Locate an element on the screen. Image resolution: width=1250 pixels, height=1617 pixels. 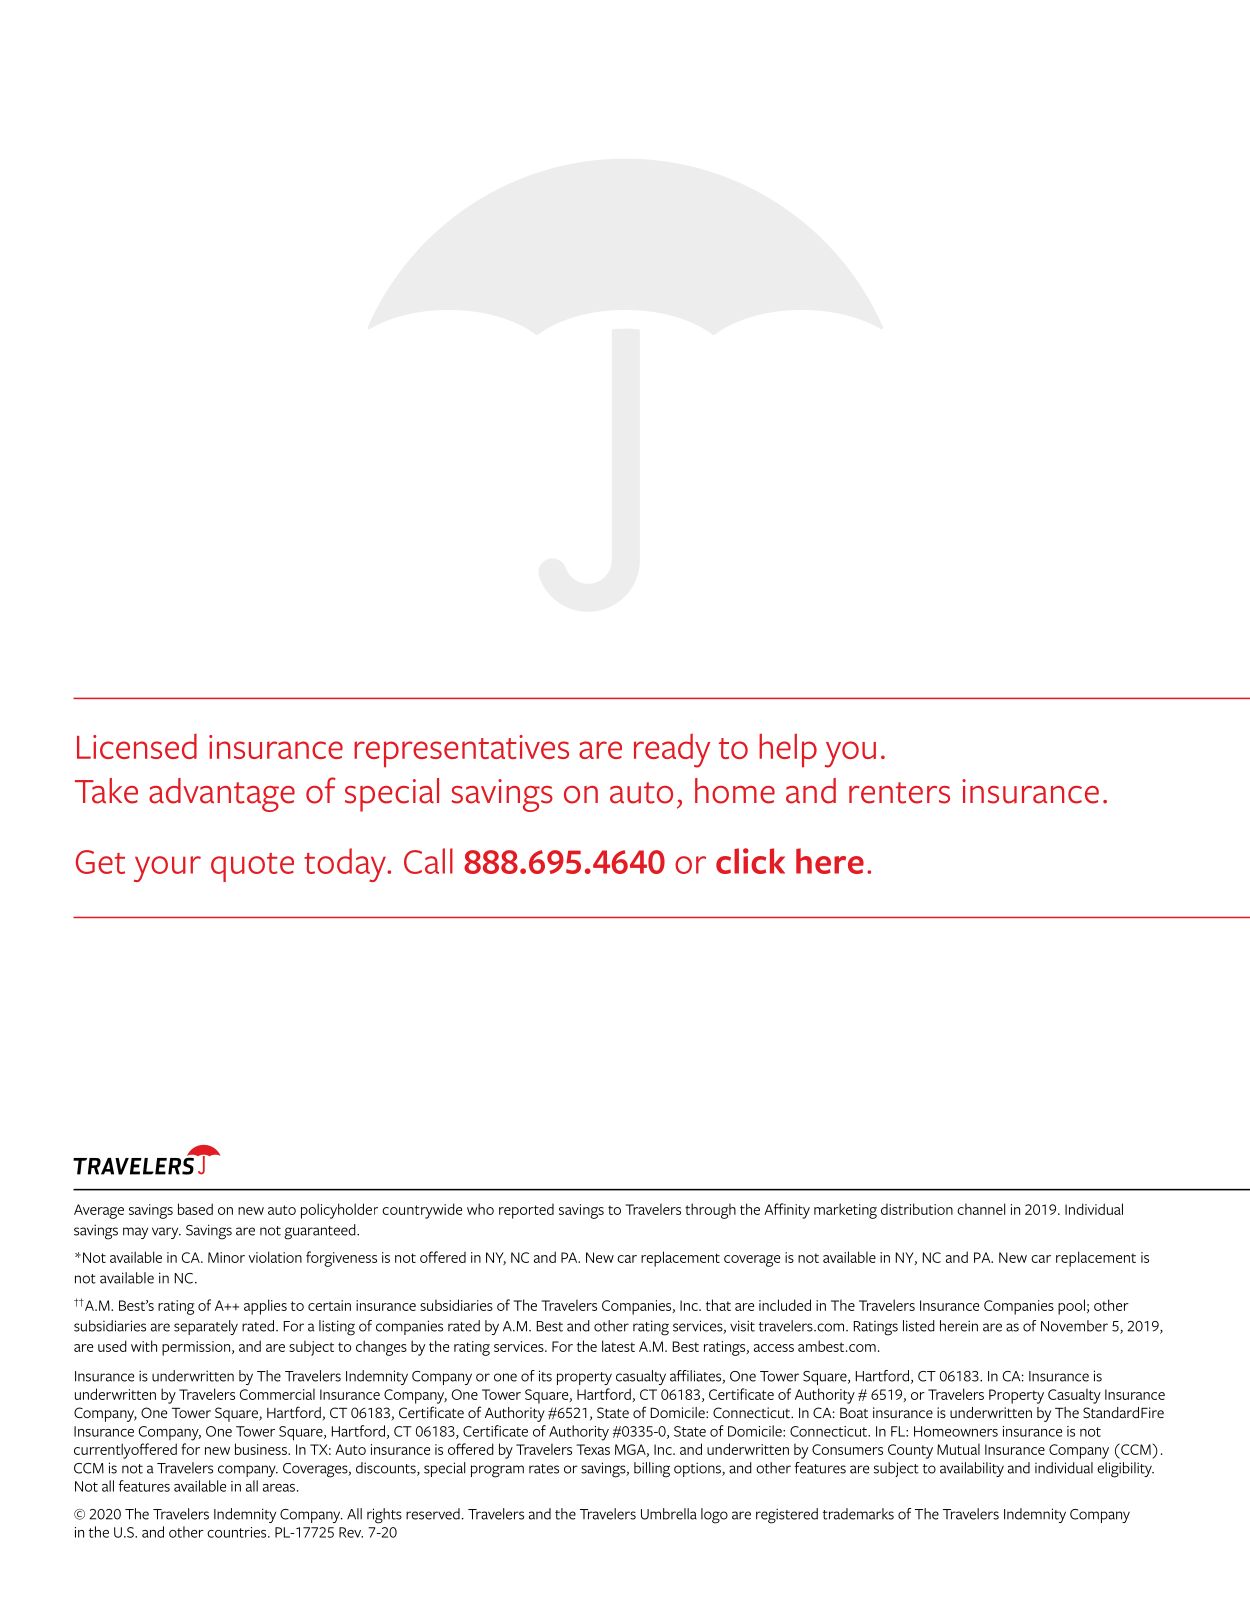
countries is located at coordinates (238, 1532).
